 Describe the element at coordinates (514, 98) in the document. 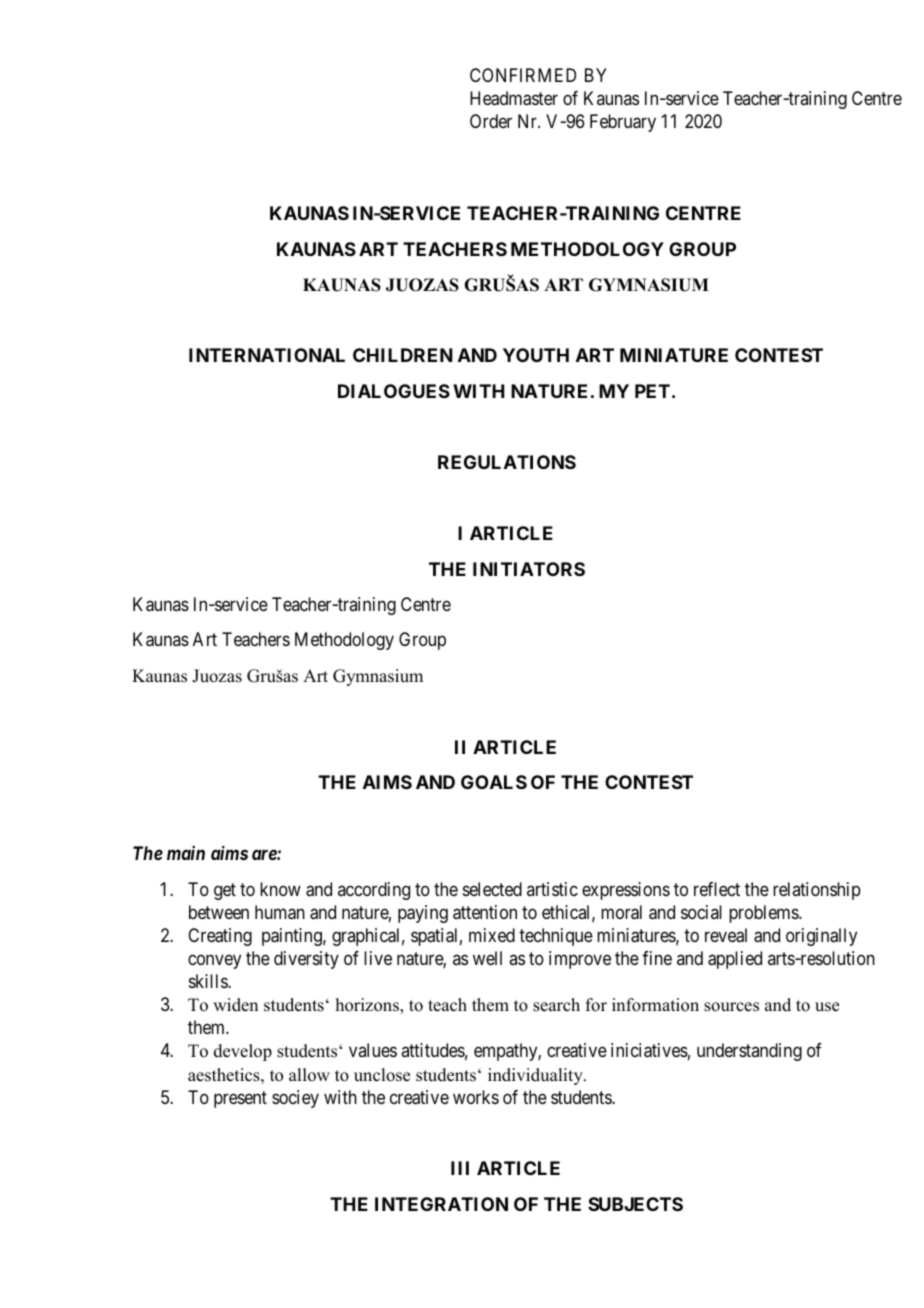

I see `Headmaster` at that location.
